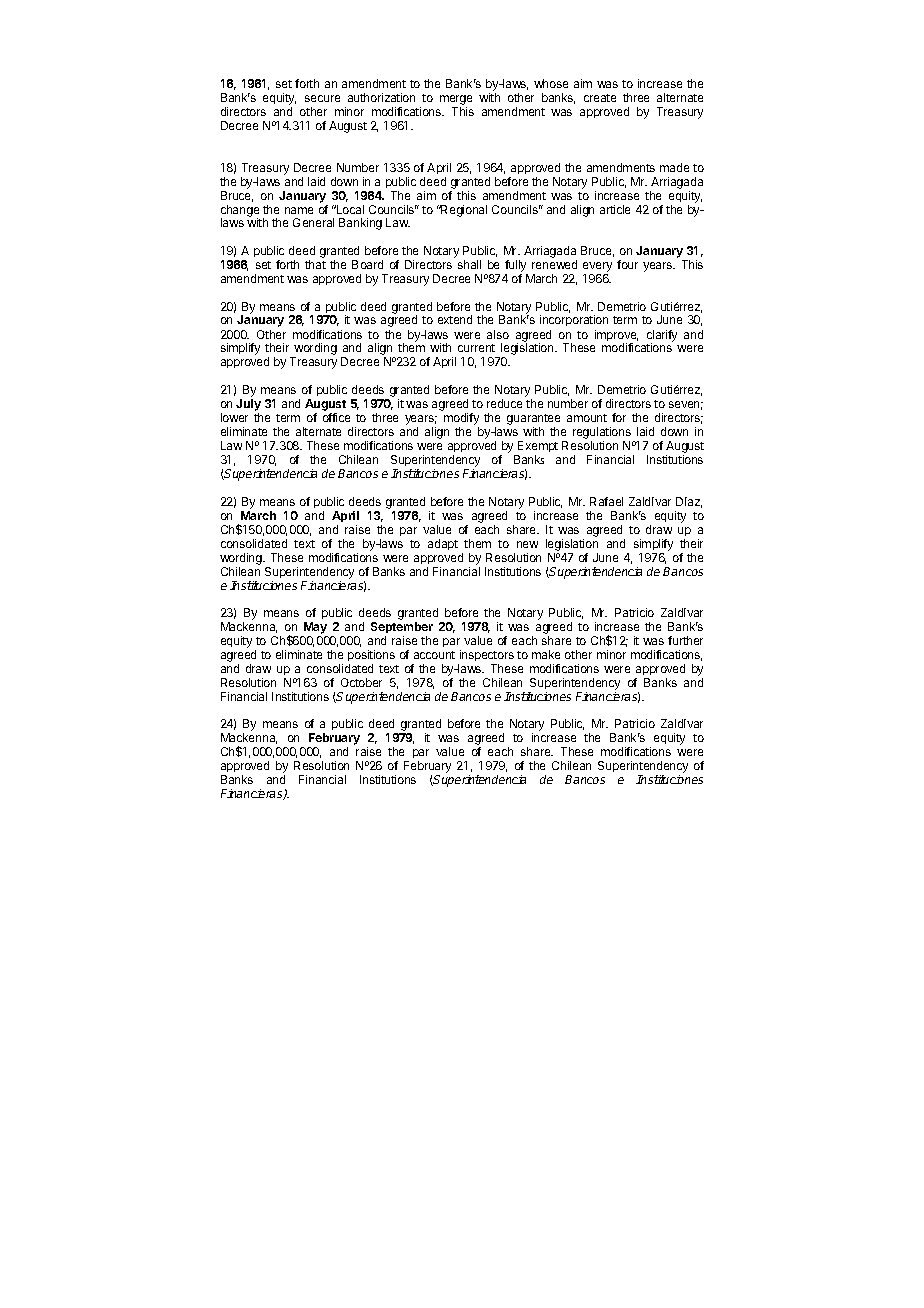 This image has height=1308, width=924. I want to click on Exempt, so click(538, 446).
